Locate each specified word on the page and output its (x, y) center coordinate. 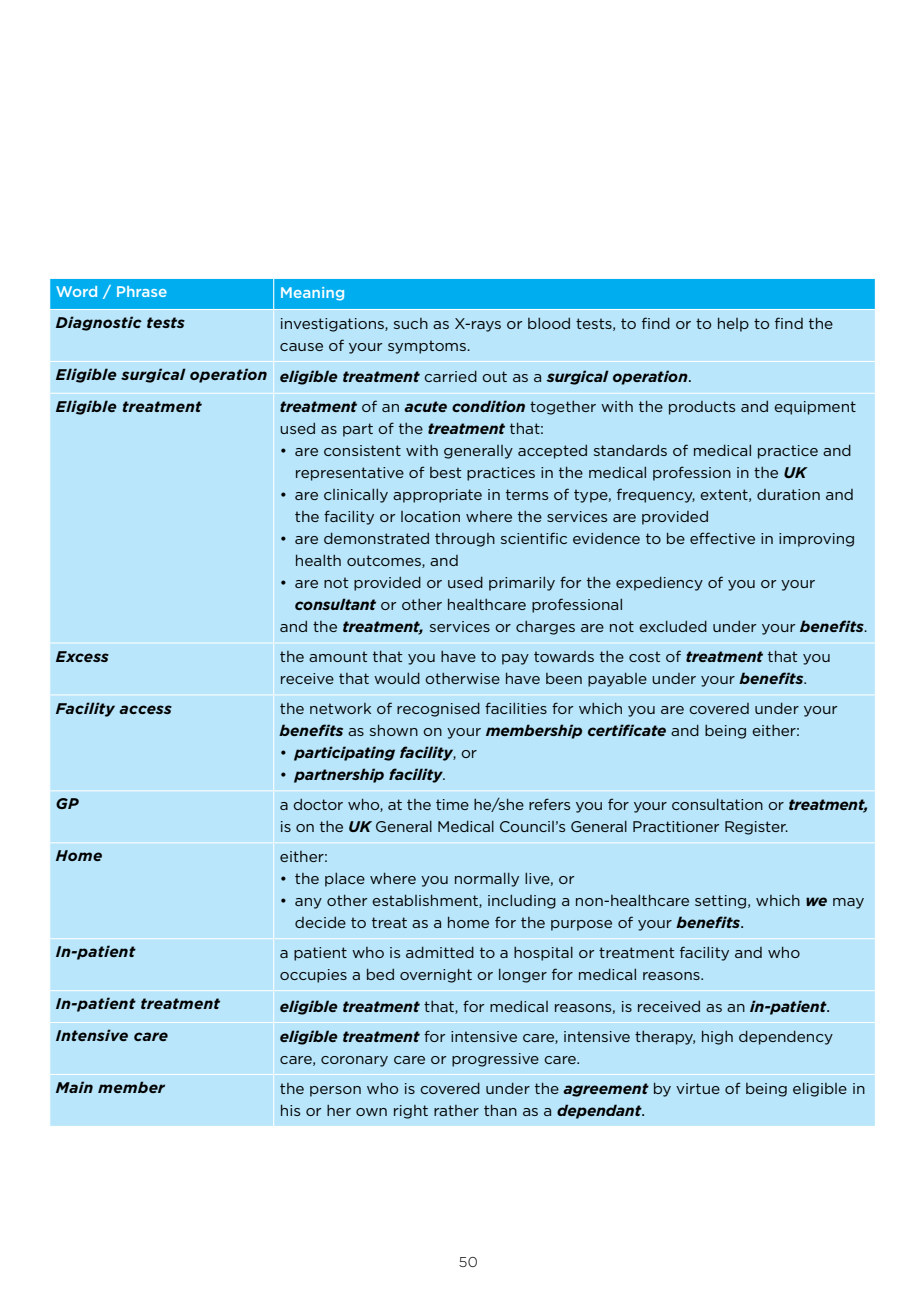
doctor (318, 804)
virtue (698, 1088)
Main (74, 1087)
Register (756, 828)
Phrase (142, 291)
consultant (335, 604)
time (452, 804)
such (411, 323)
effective (722, 538)
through (465, 540)
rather (456, 1110)
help (733, 325)
